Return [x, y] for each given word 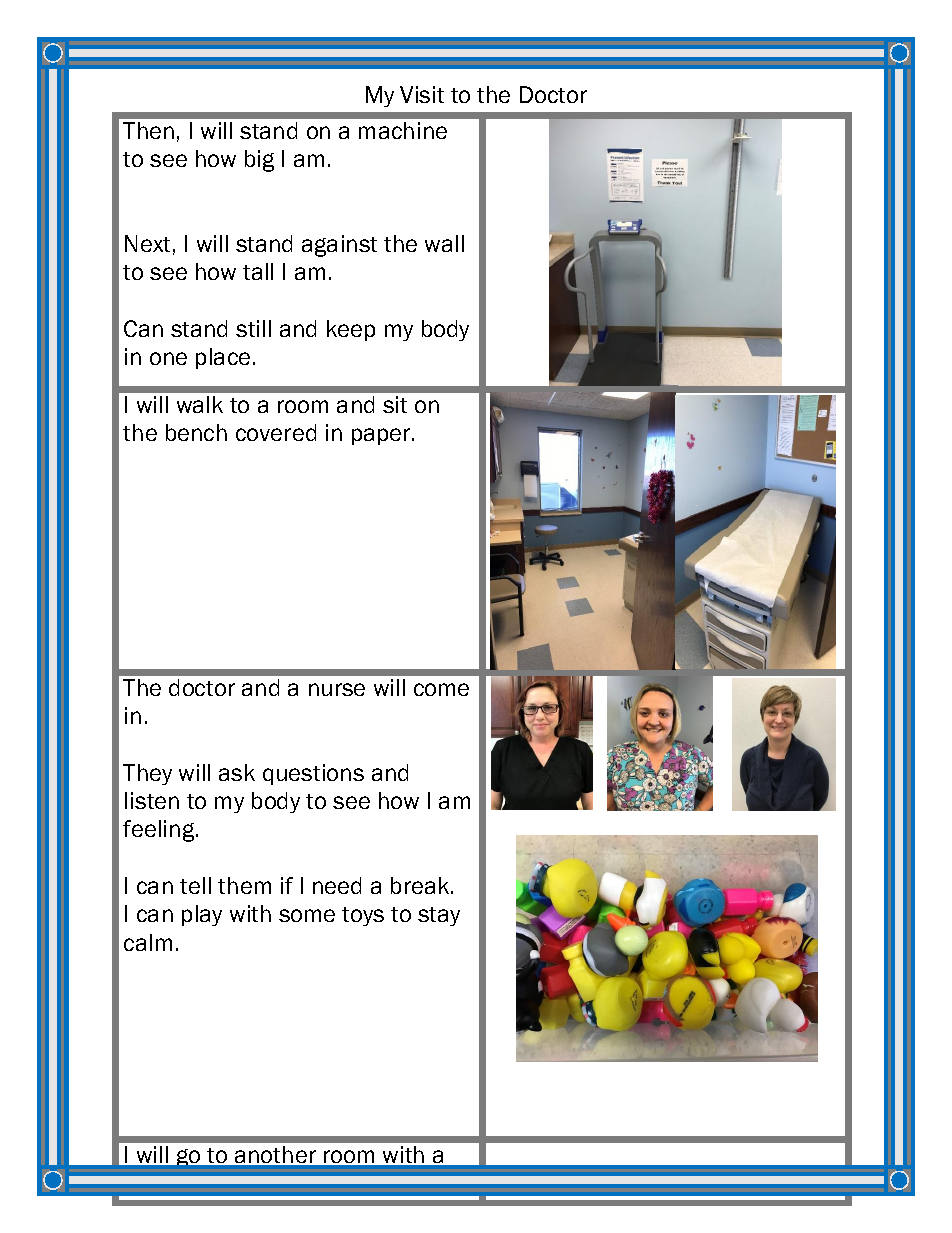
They [147, 774]
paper [382, 436]
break [421, 885]
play [202, 915]
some [307, 915]
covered [276, 432]
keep [351, 330]
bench [196, 432]
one [168, 358]
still [253, 328]
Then [148, 130]
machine [403, 130]
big [259, 161]
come [441, 689]
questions [313, 774]
